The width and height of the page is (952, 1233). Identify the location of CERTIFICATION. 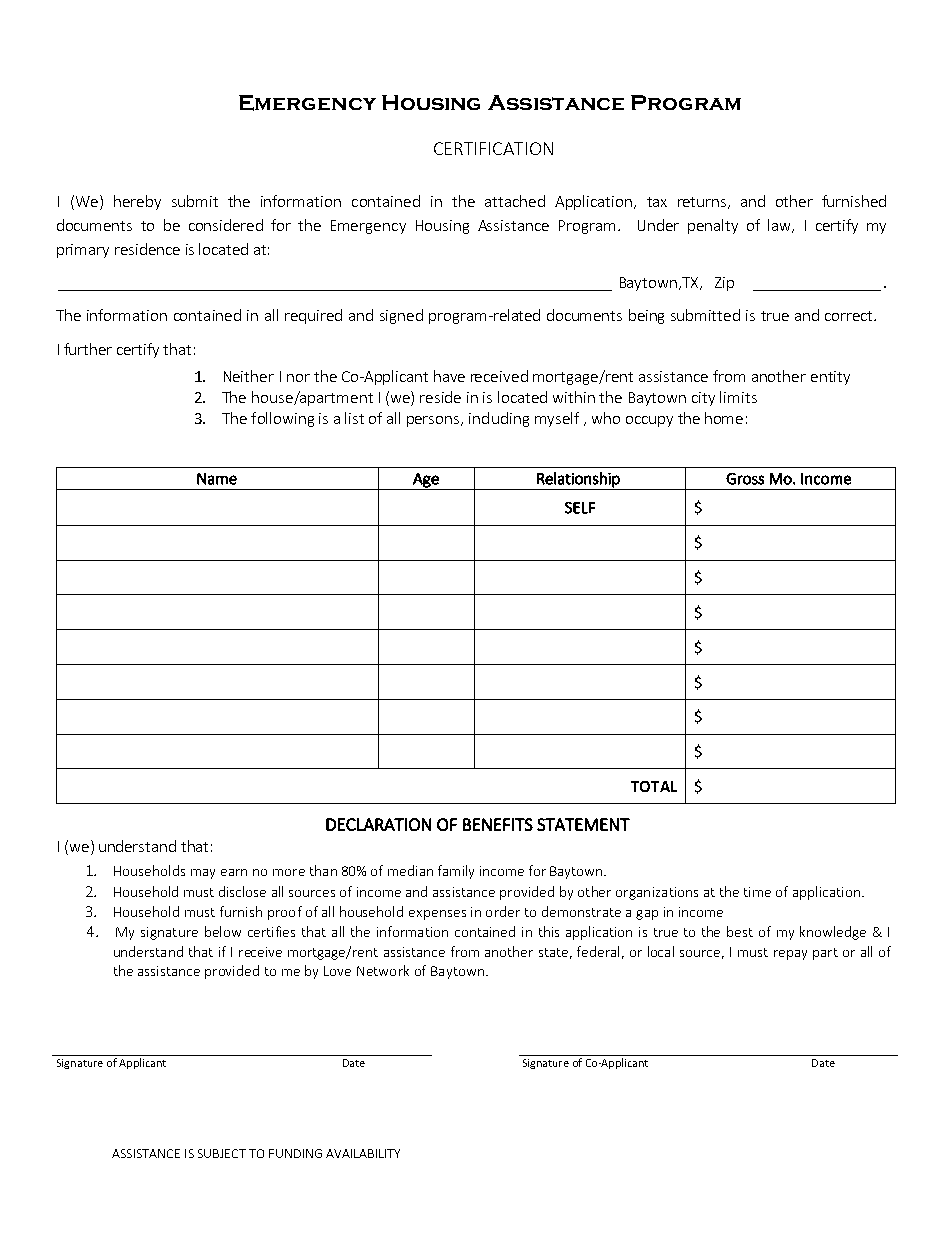
(493, 148).
